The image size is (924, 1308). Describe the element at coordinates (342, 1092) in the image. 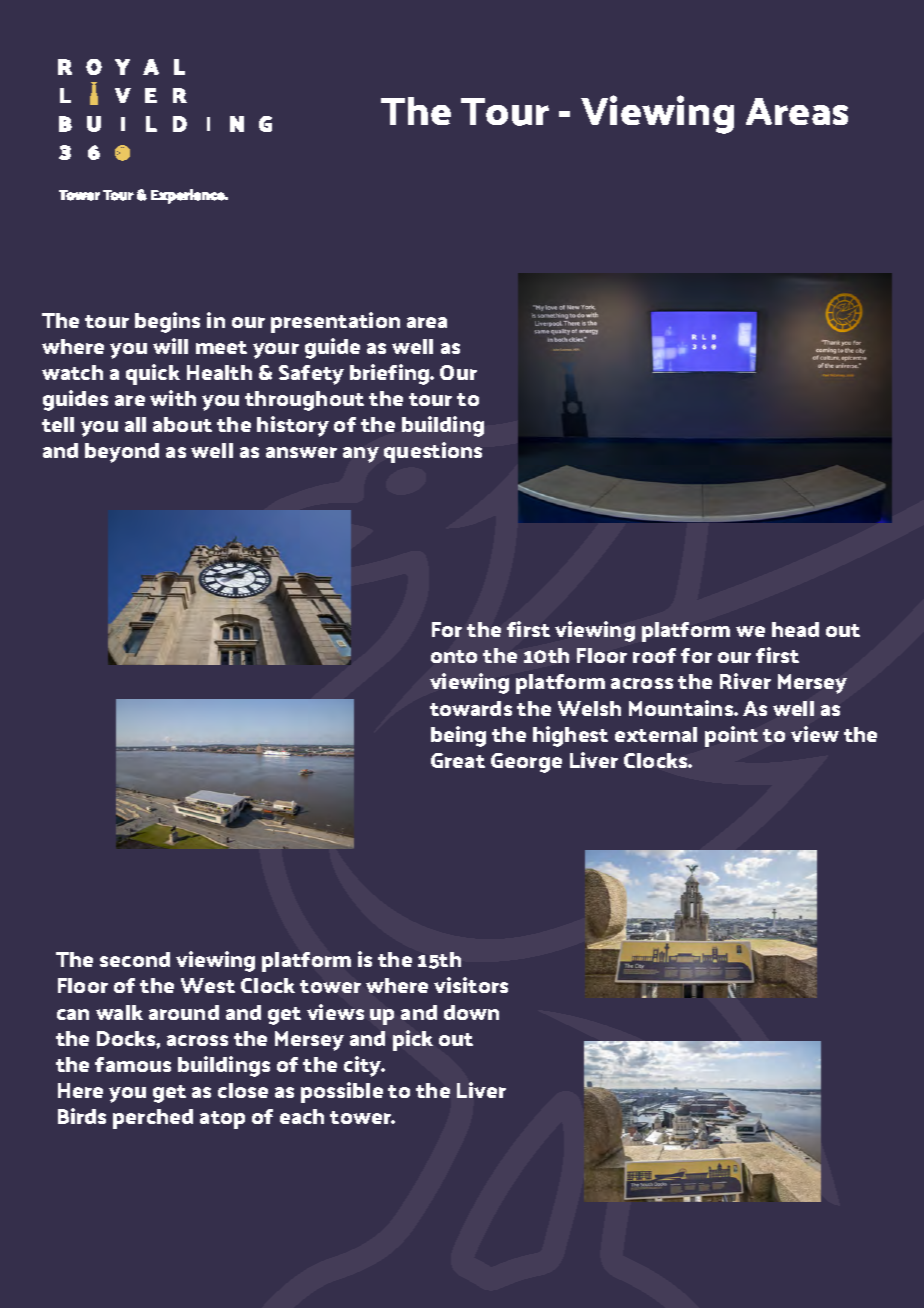

I see `possible` at that location.
